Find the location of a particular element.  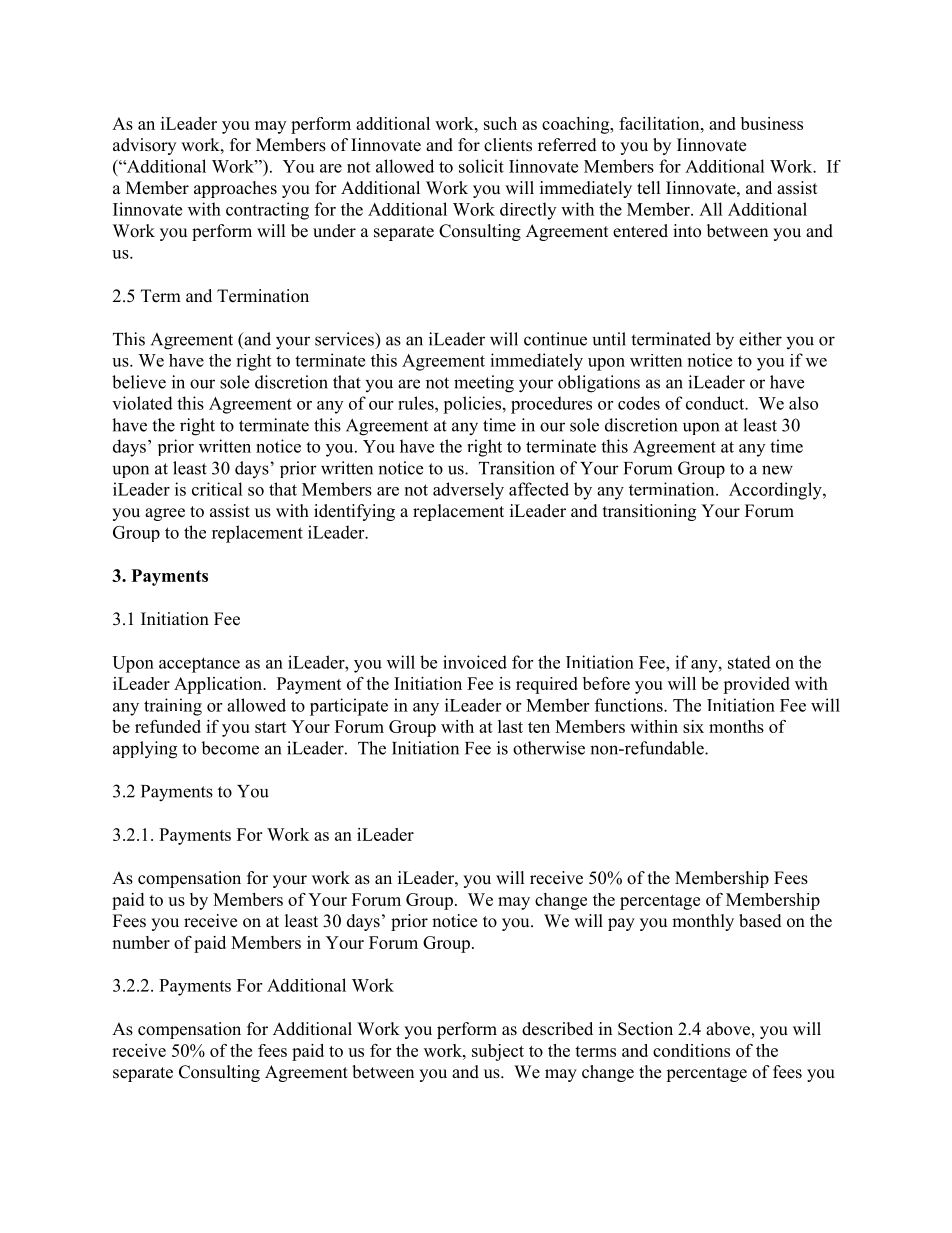

critical is located at coordinates (217, 489).
